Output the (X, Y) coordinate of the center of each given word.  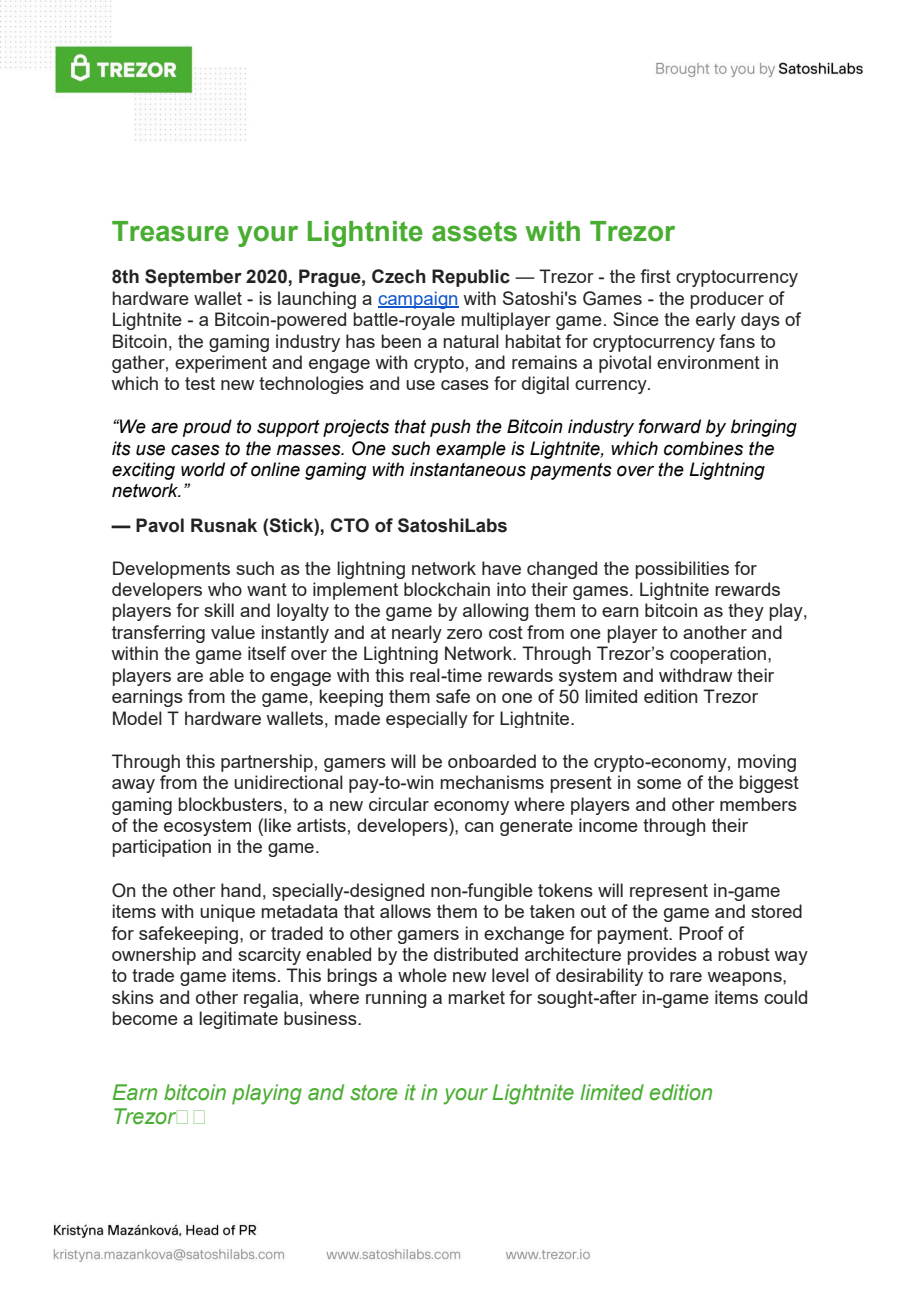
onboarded (492, 761)
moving (767, 763)
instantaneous (468, 469)
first (655, 276)
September (193, 278)
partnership (267, 763)
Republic (471, 278)
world (203, 469)
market (477, 997)
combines (703, 448)
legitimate (238, 1020)
